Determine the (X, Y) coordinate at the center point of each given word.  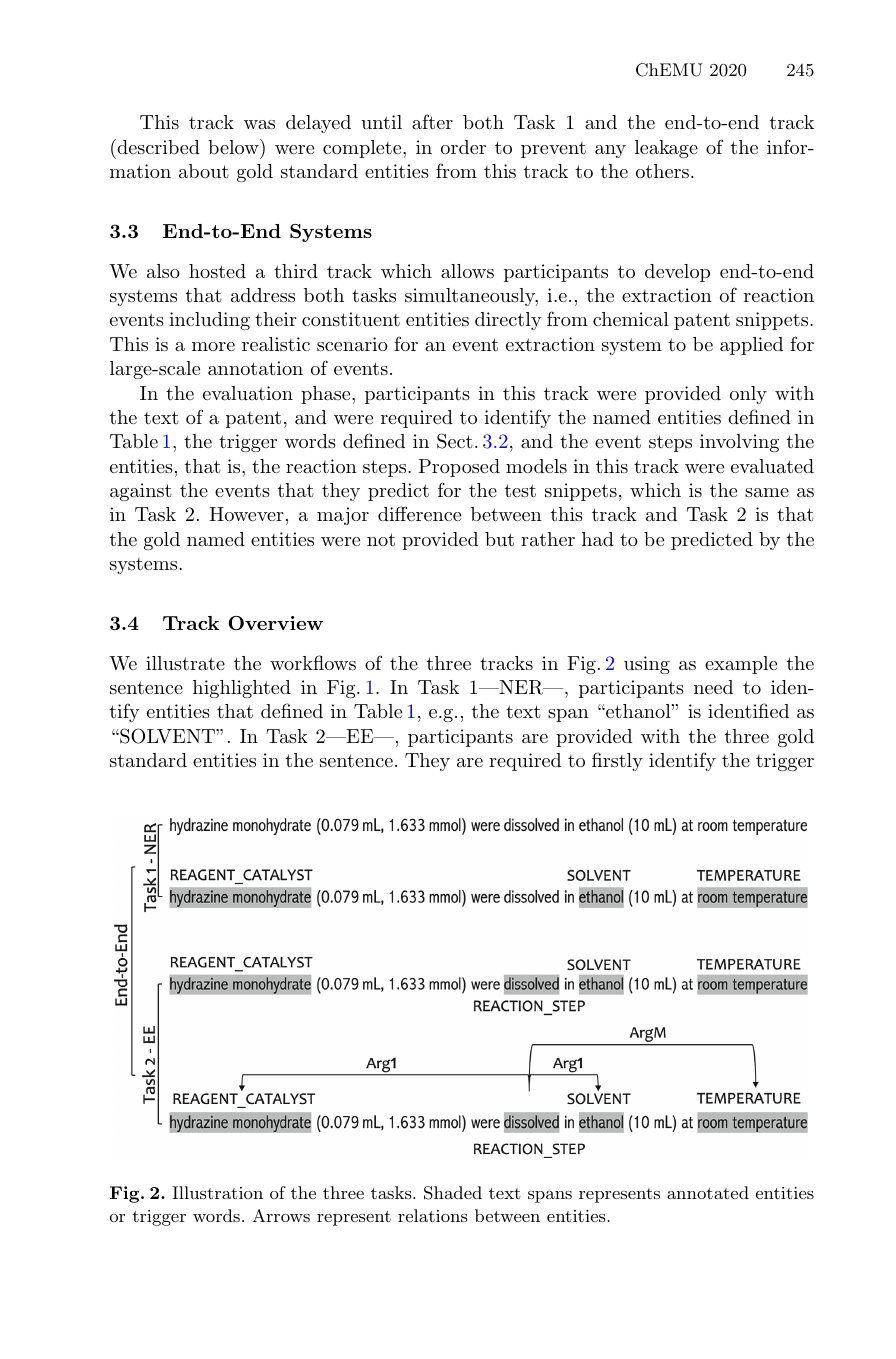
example (741, 665)
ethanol (638, 711)
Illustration (217, 1192)
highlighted (242, 689)
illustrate (185, 663)
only (748, 395)
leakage (666, 149)
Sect (455, 441)
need (713, 687)
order (463, 147)
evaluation (248, 393)
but (499, 539)
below (234, 146)
